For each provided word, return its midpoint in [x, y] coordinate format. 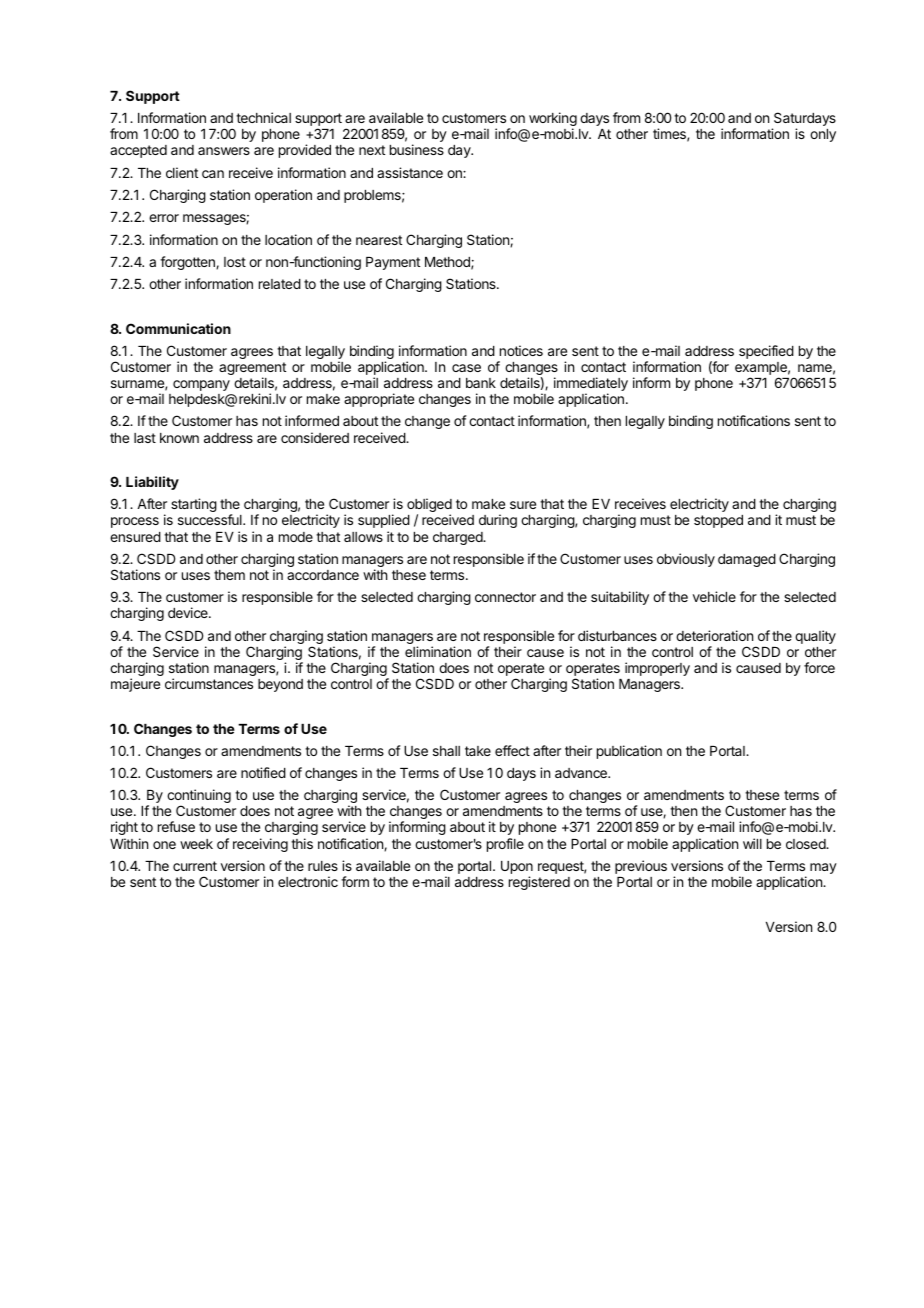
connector [505, 597]
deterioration [714, 635]
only [823, 135]
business [417, 149]
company [201, 385]
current [195, 866]
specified [766, 352]
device [189, 612]
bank [481, 383]
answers [224, 151]
